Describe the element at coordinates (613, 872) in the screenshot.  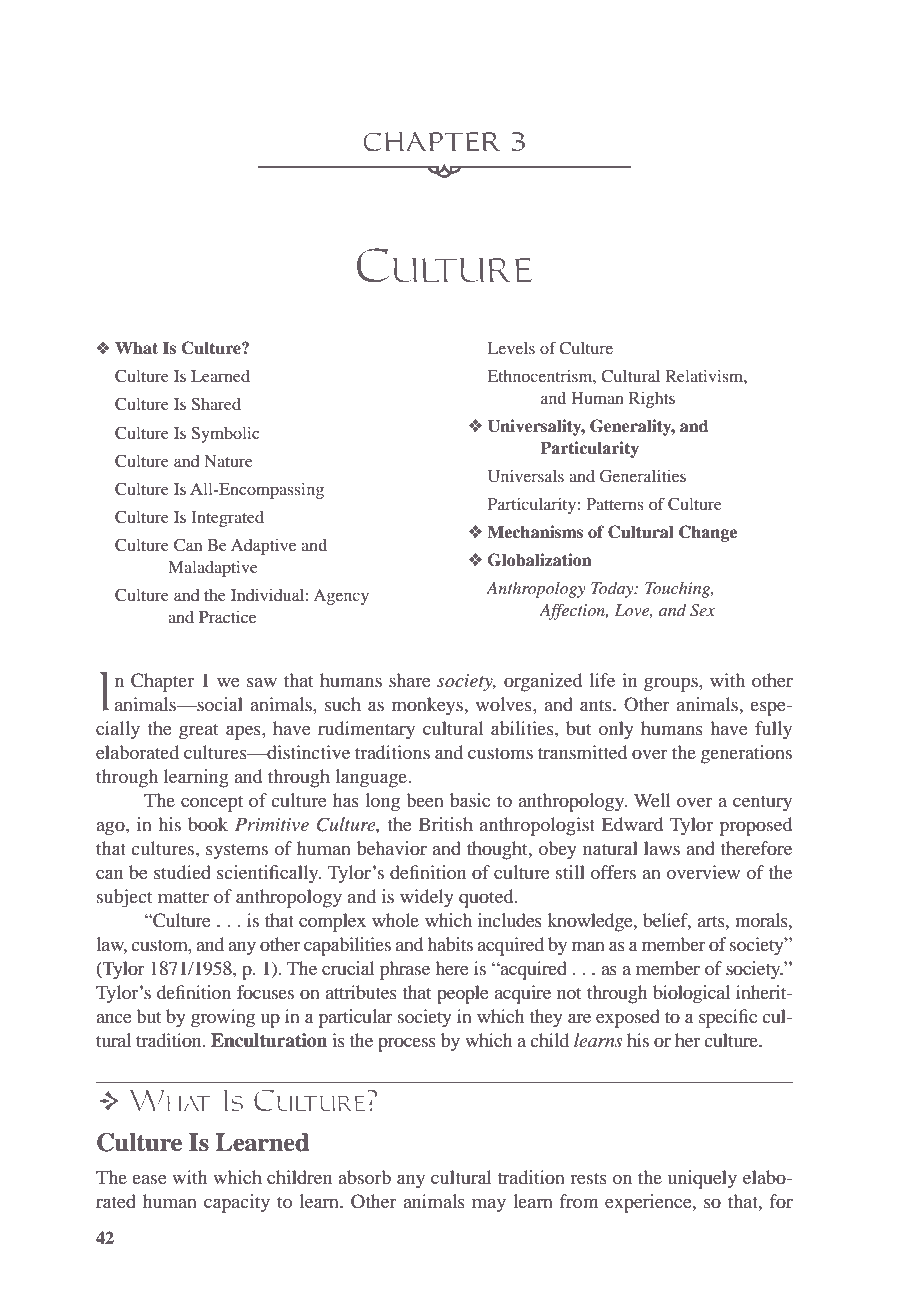
I see `offers` at that location.
